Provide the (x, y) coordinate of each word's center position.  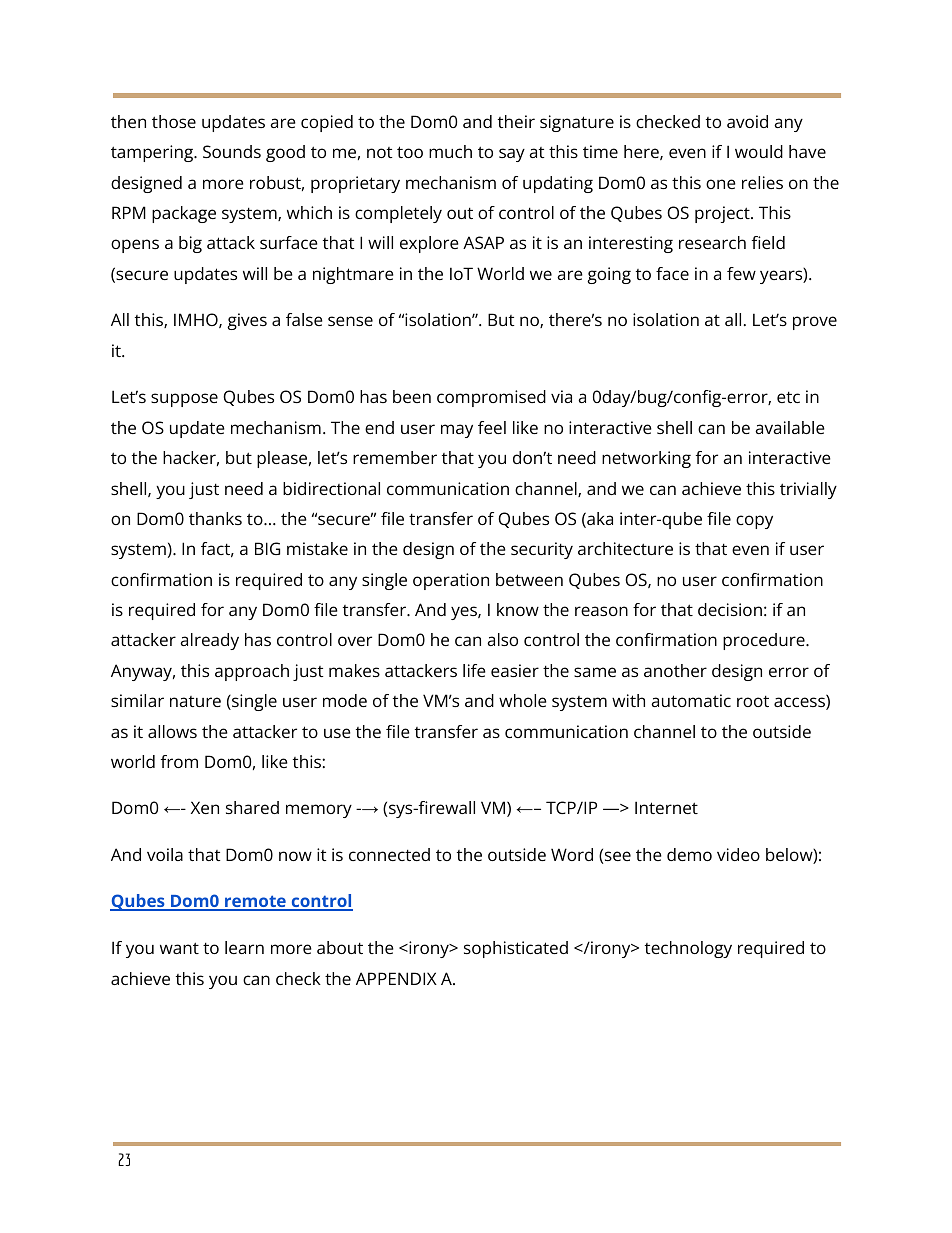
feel (492, 427)
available (790, 427)
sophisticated (516, 949)
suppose (184, 400)
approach (252, 672)
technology (688, 949)
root (753, 701)
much (450, 151)
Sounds (232, 151)
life (474, 670)
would (759, 151)
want (179, 948)
